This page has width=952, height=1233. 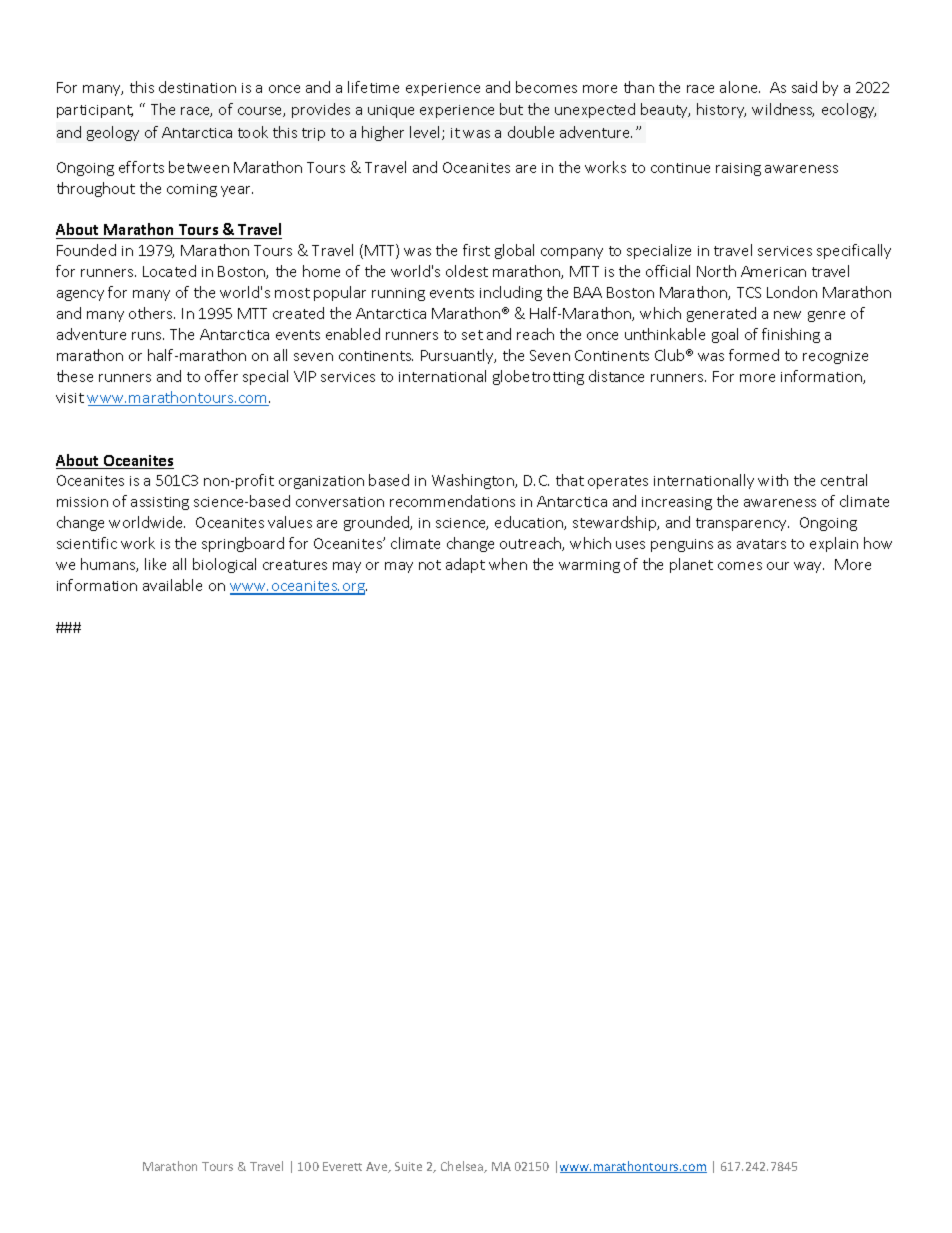 I want to click on Everett, so click(x=342, y=1166).
